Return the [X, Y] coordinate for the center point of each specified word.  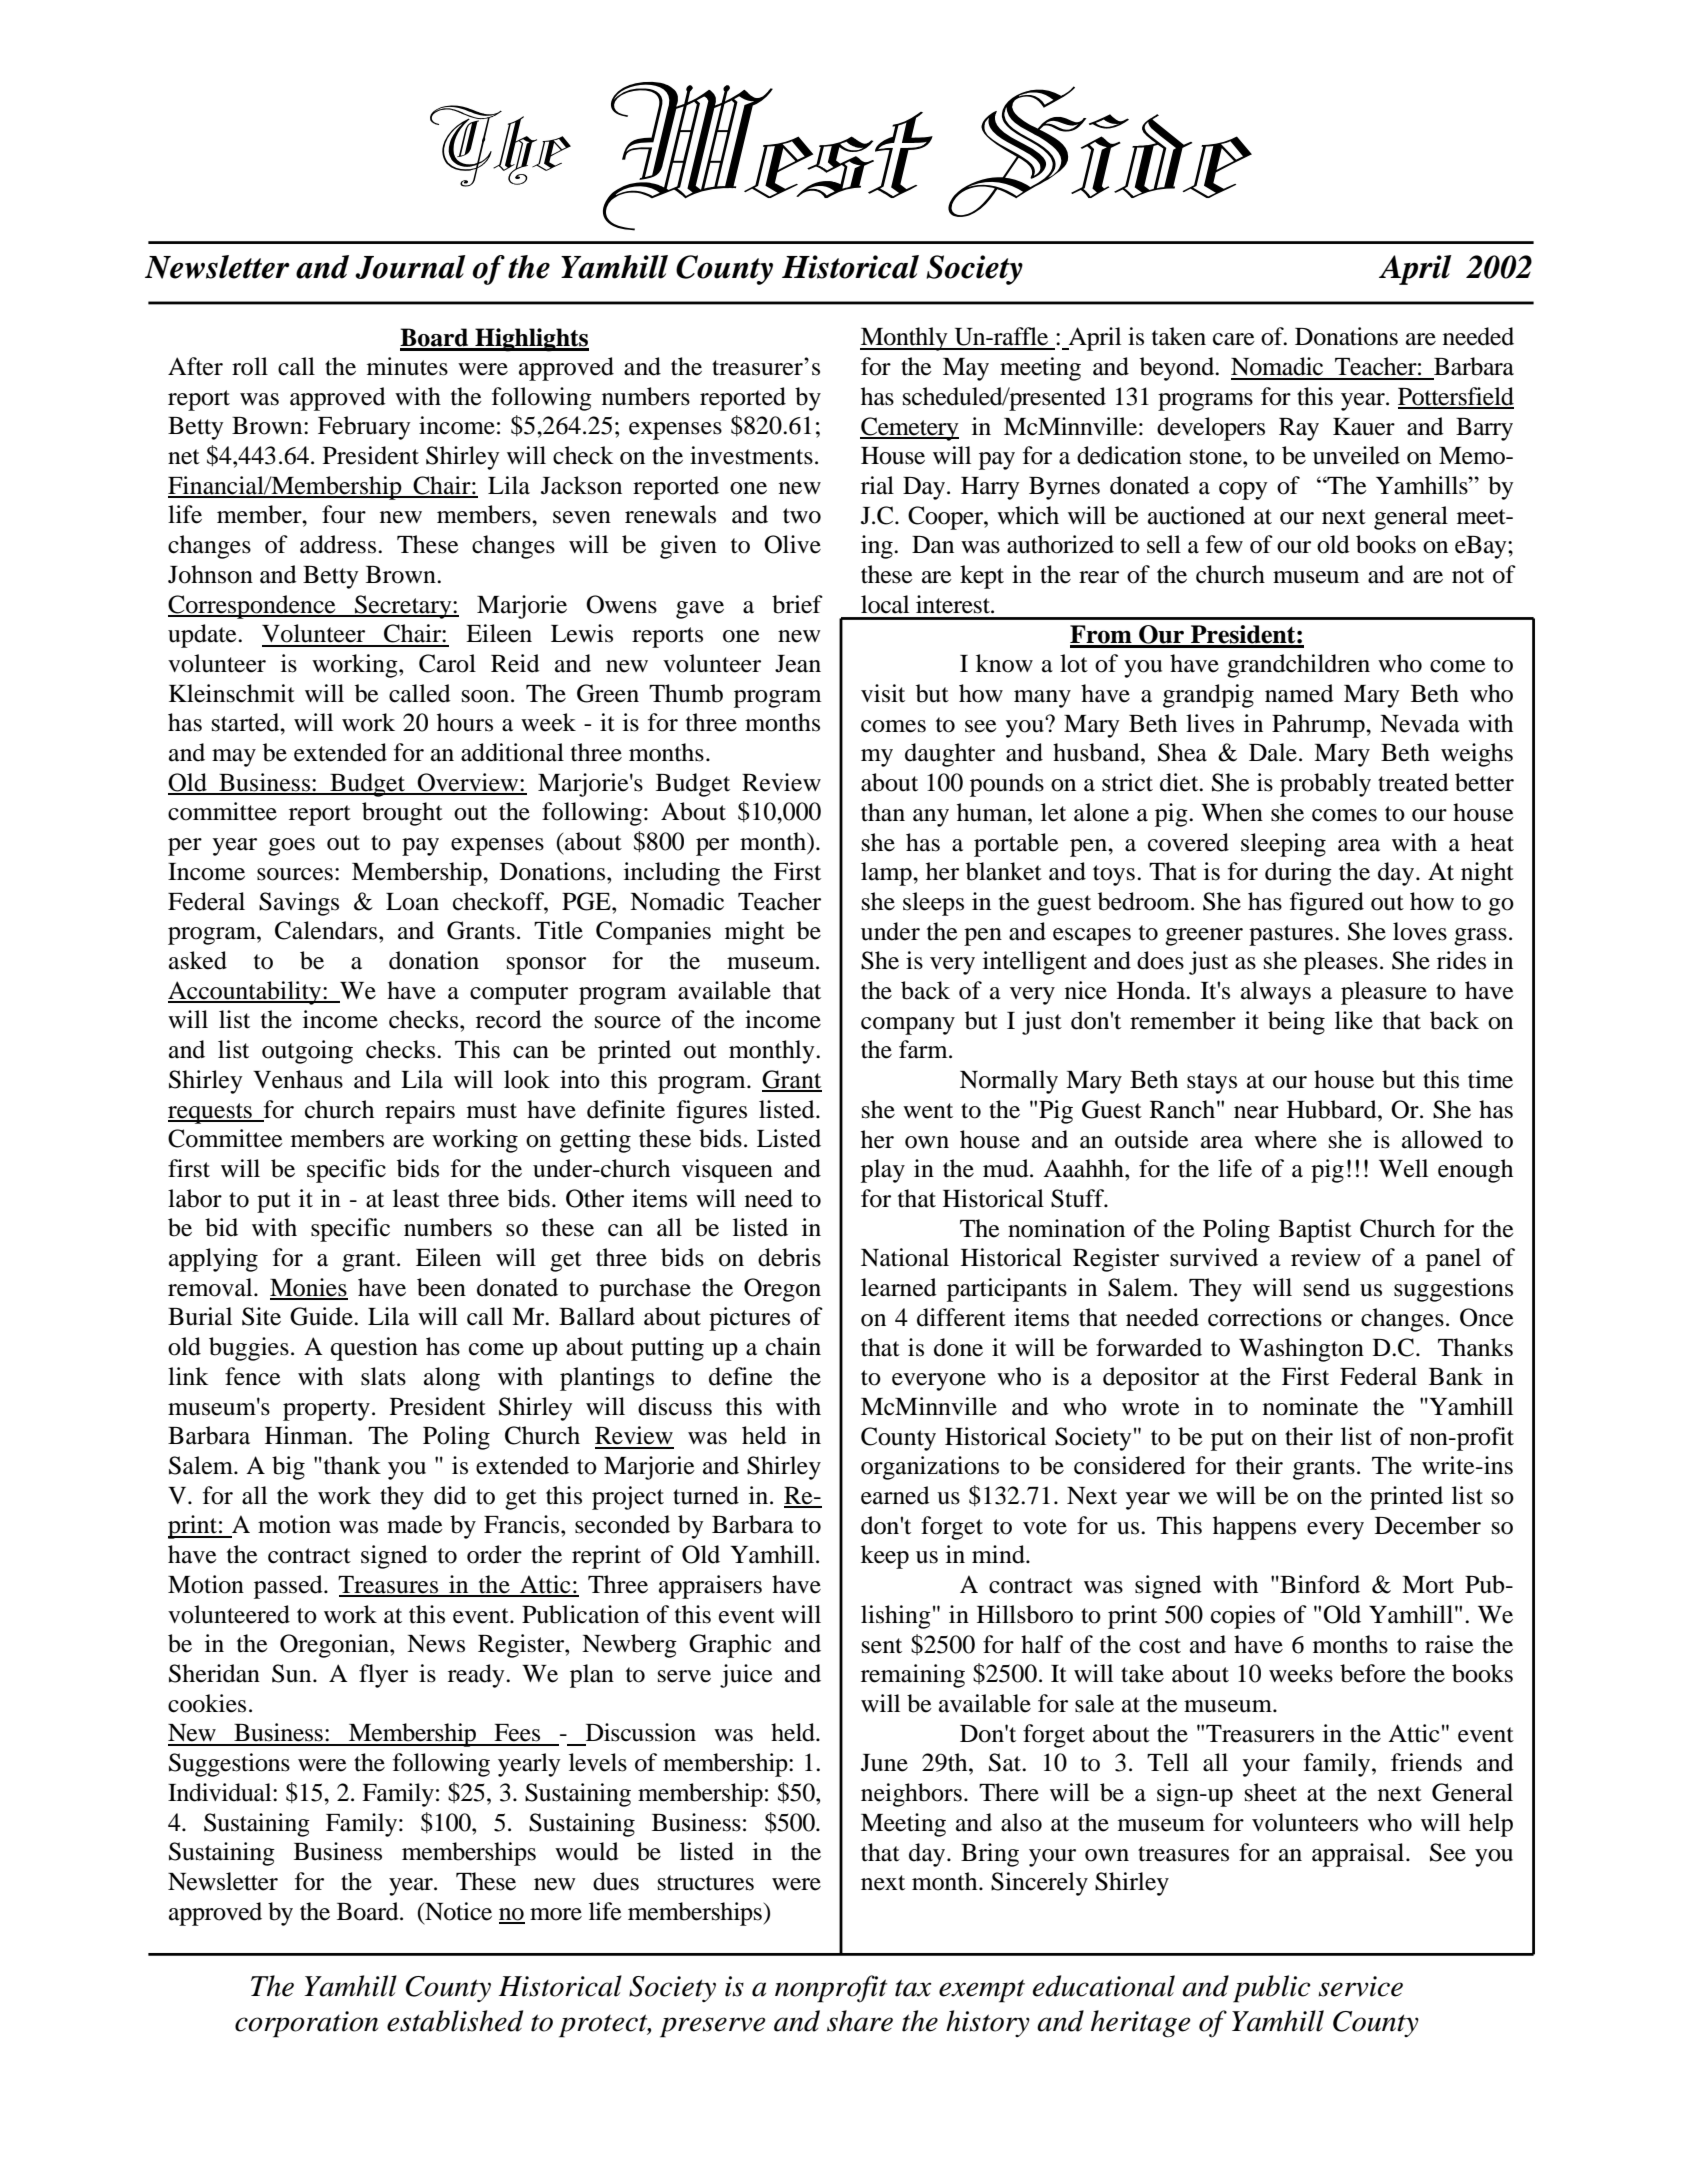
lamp [887, 874]
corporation [306, 2024]
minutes [407, 366]
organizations [930, 1468]
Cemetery [909, 429]
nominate [1310, 1406]
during [1298, 874]
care [1234, 339]
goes [291, 847]
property [326, 1410]
